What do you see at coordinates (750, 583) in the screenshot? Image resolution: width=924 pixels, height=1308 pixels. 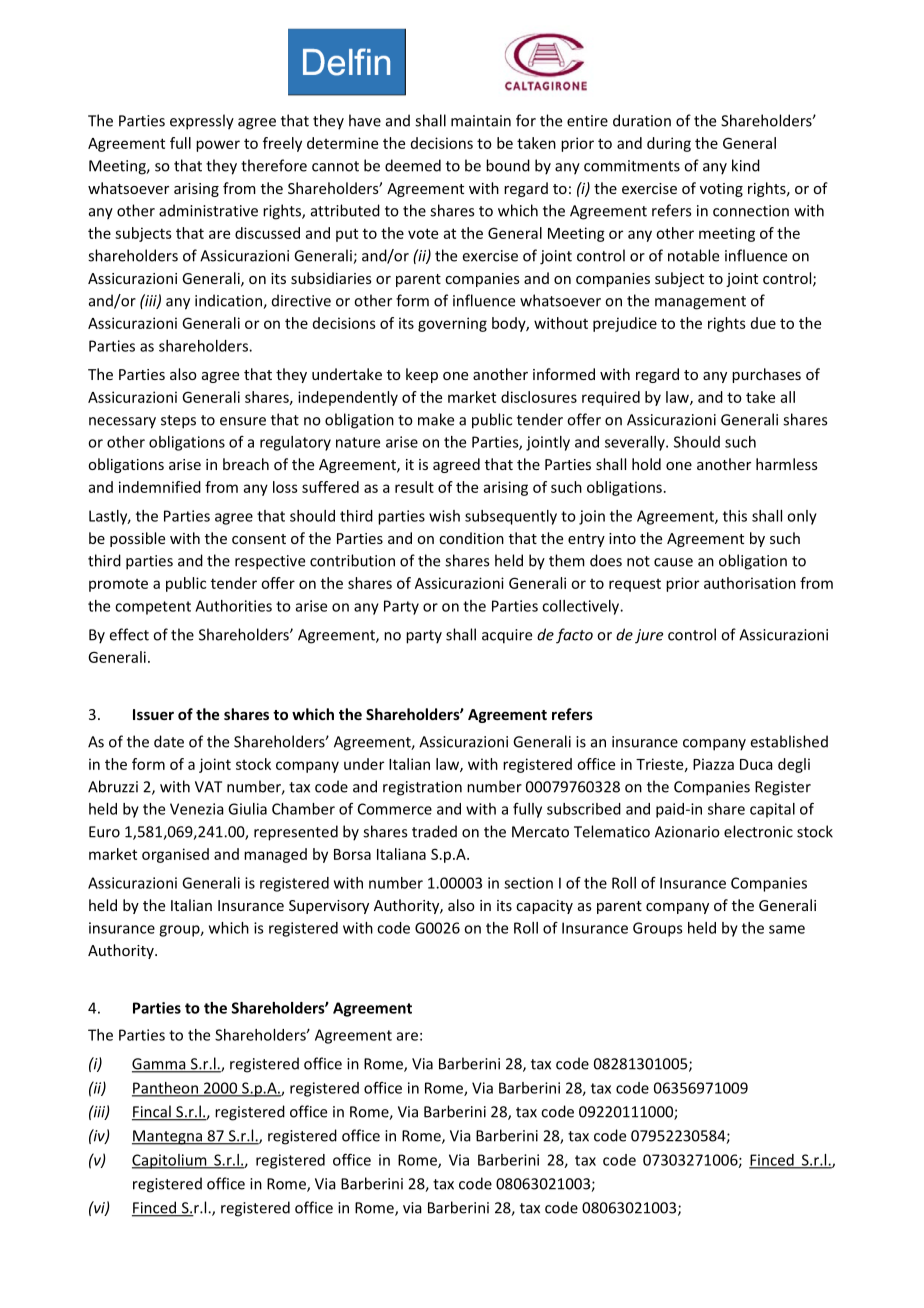 I see `authorisation` at bounding box center [750, 583].
